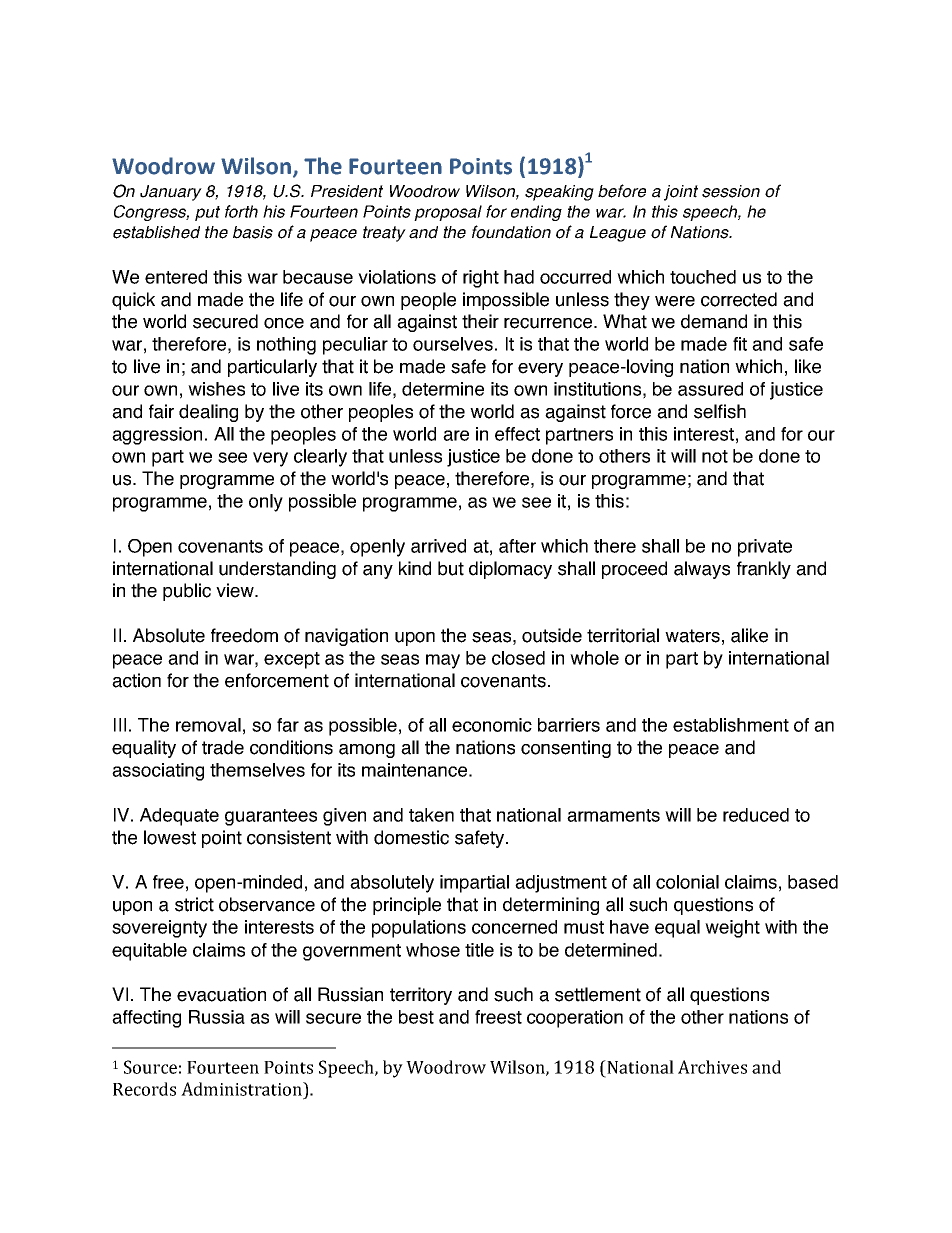  What do you see at coordinates (221, 994) in the screenshot?
I see `evacuation` at bounding box center [221, 994].
